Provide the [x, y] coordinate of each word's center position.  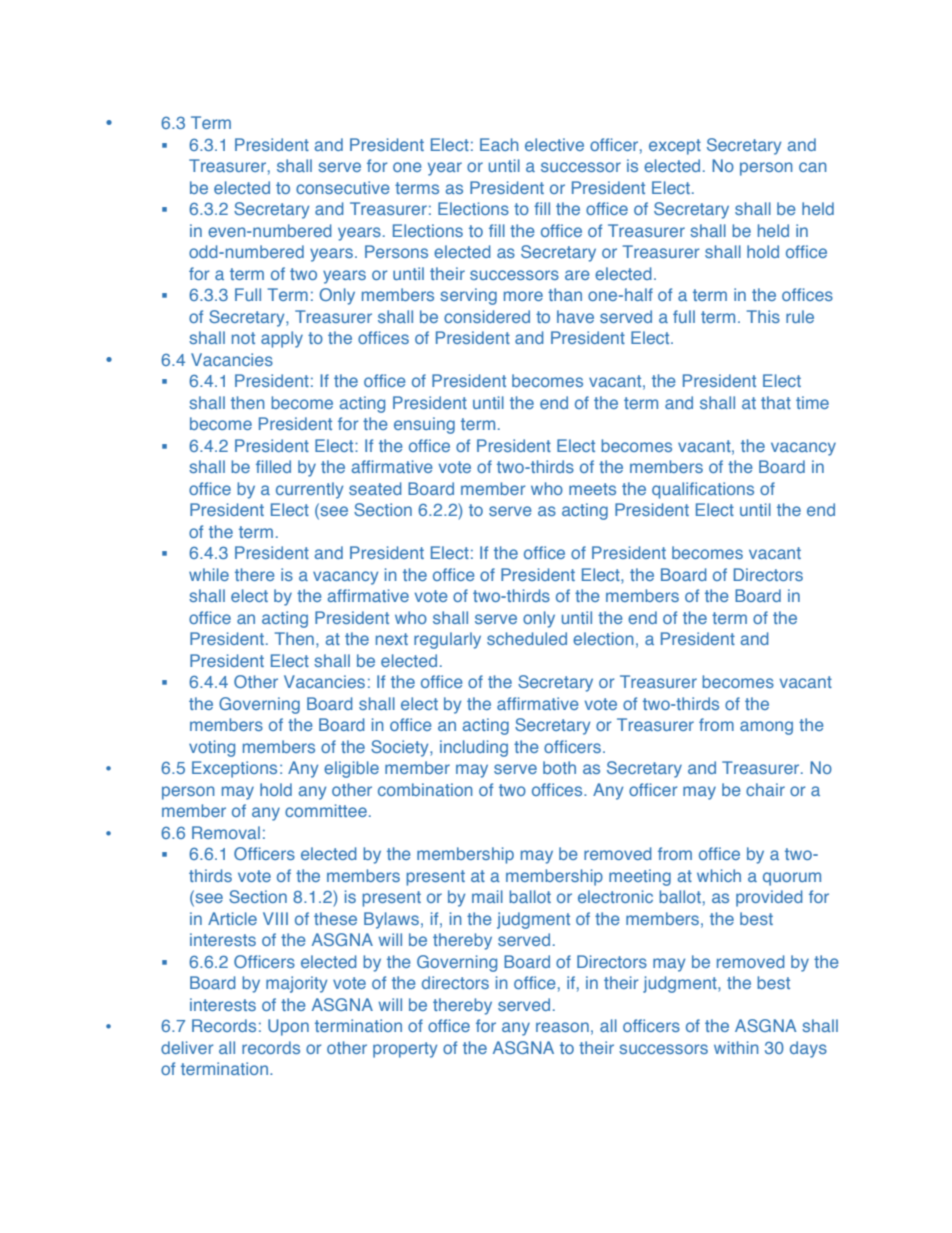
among [766, 728]
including [474, 748]
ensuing [424, 425]
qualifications [703, 490]
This [763, 316]
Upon [288, 1027]
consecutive [343, 187]
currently [309, 490]
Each [499, 144]
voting [212, 748]
